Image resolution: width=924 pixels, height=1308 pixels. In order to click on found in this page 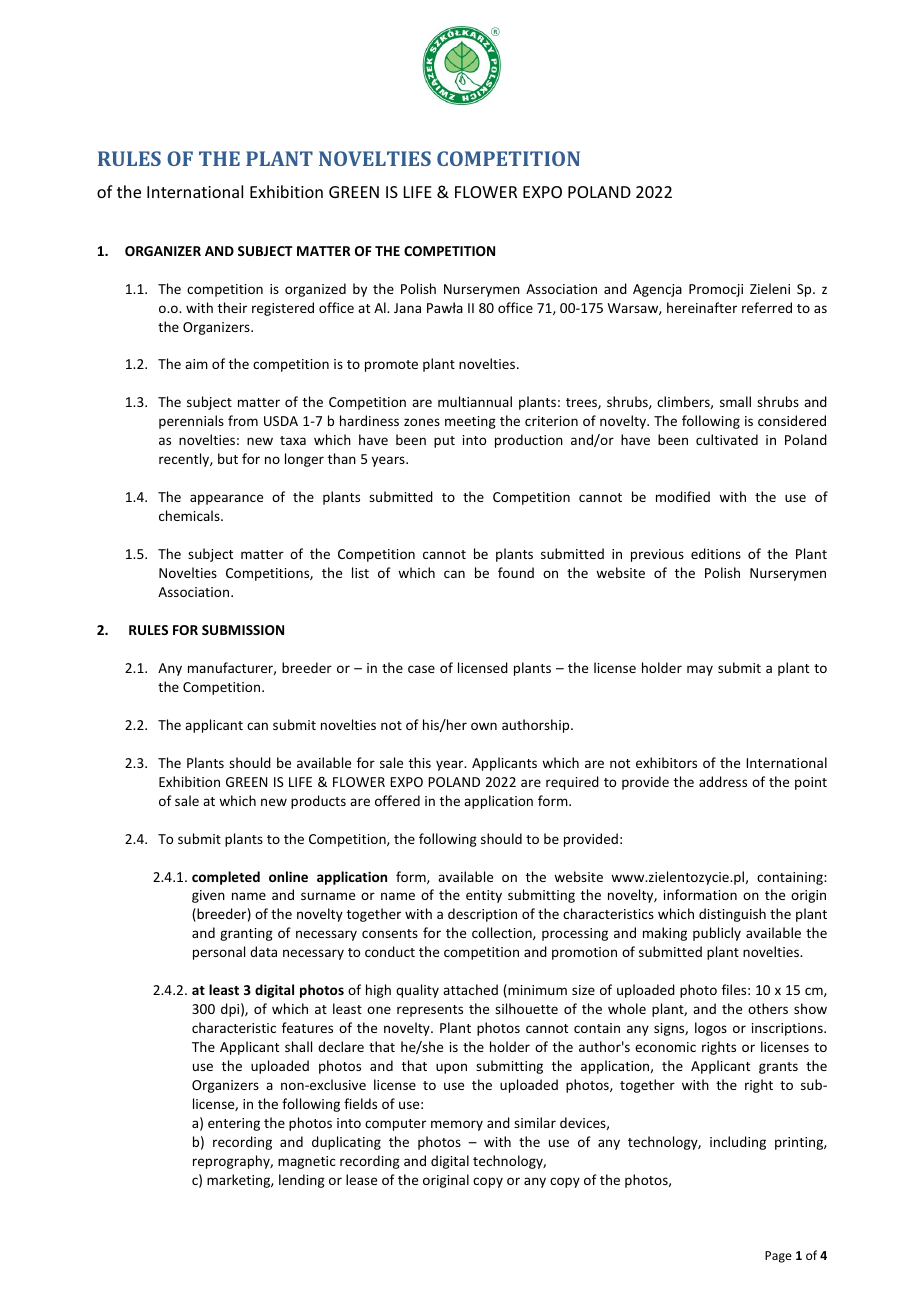, I will do `click(516, 572)`.
